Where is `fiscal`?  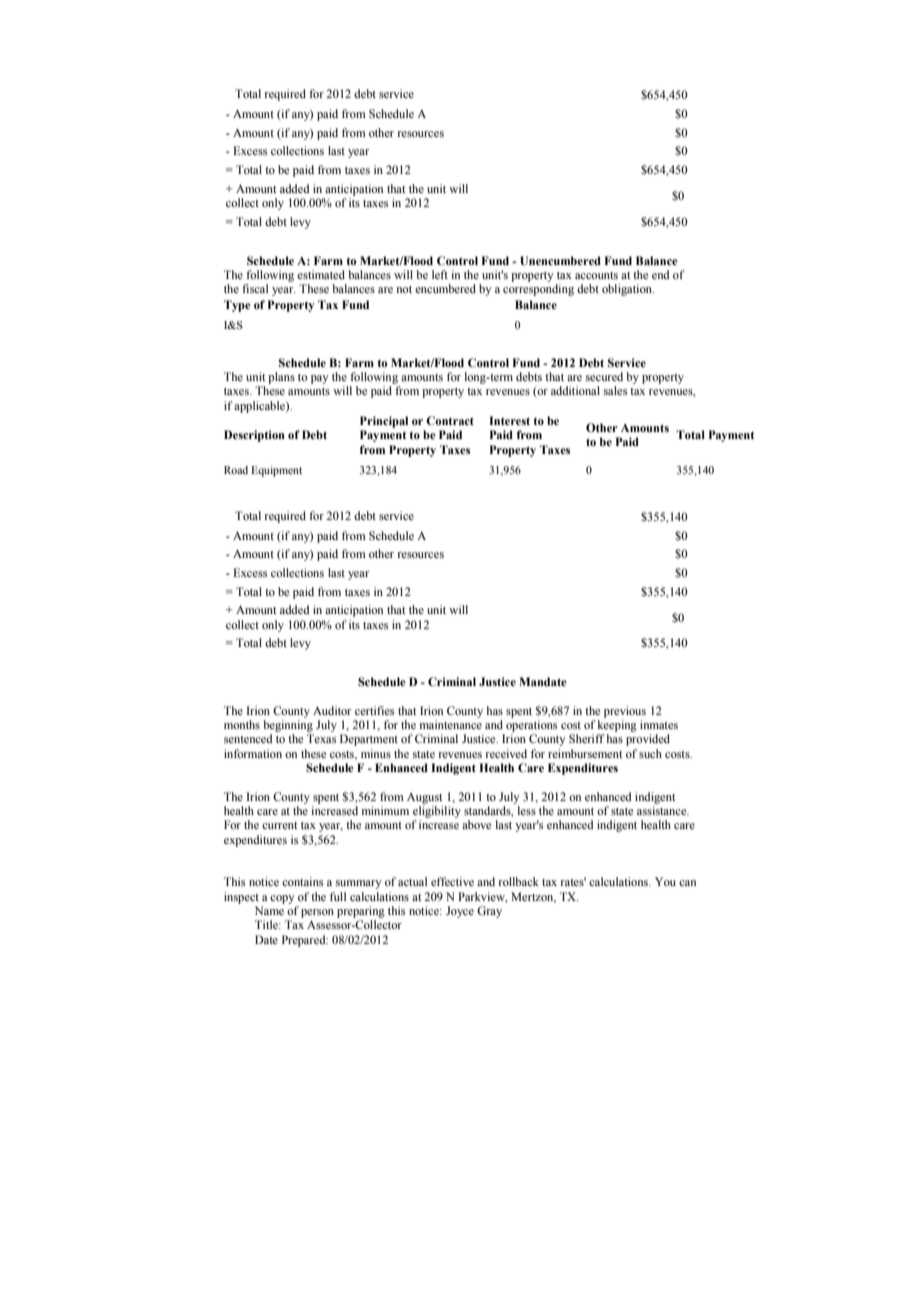
fiscal is located at coordinates (255, 288).
